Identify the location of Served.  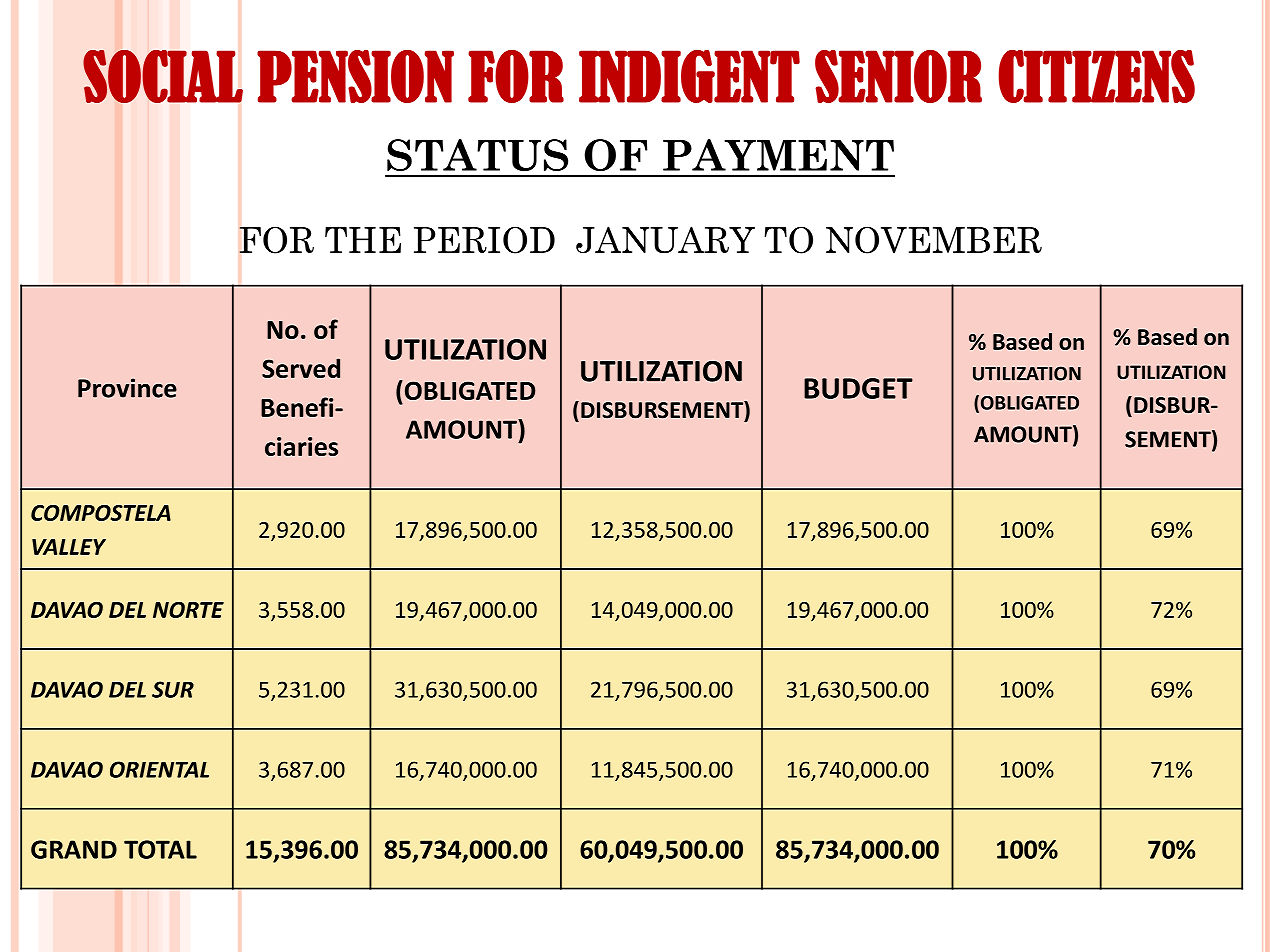
(301, 368).
